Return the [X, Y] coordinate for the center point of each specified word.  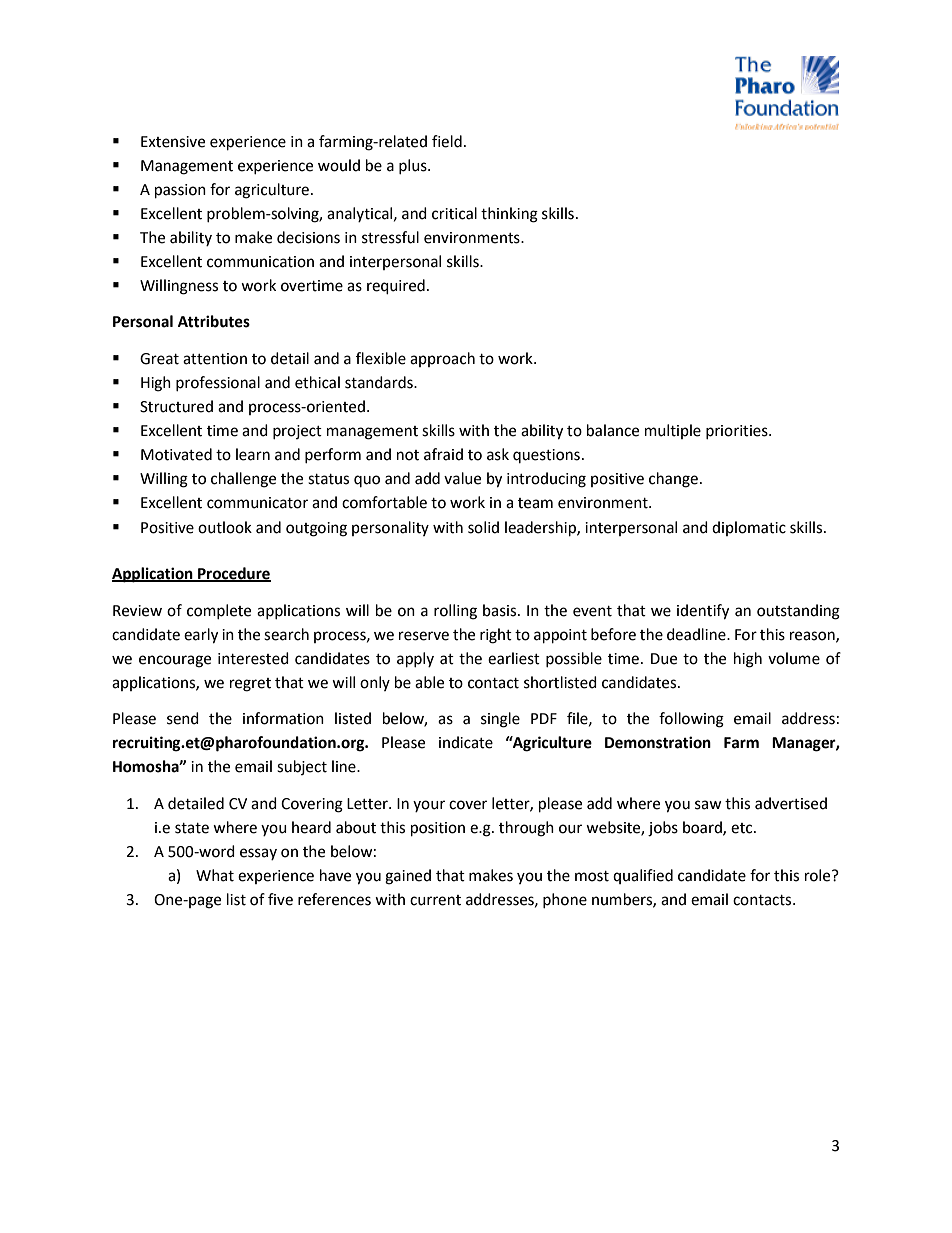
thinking [509, 215]
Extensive [173, 142]
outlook [225, 527]
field [447, 141]
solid [483, 527]
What [215, 875]
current [435, 900]
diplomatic [749, 528]
